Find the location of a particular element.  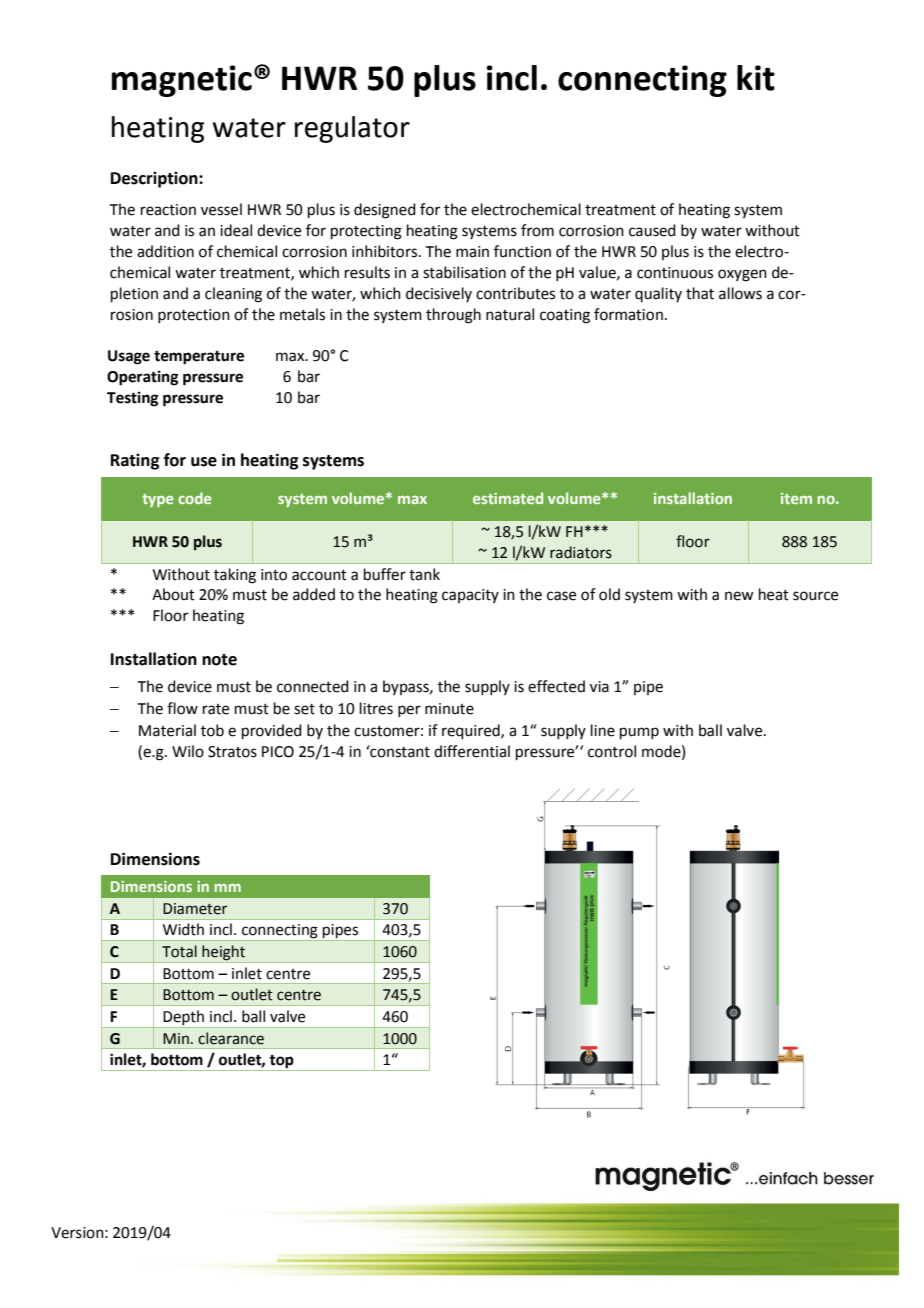

allows is located at coordinates (740, 293).
